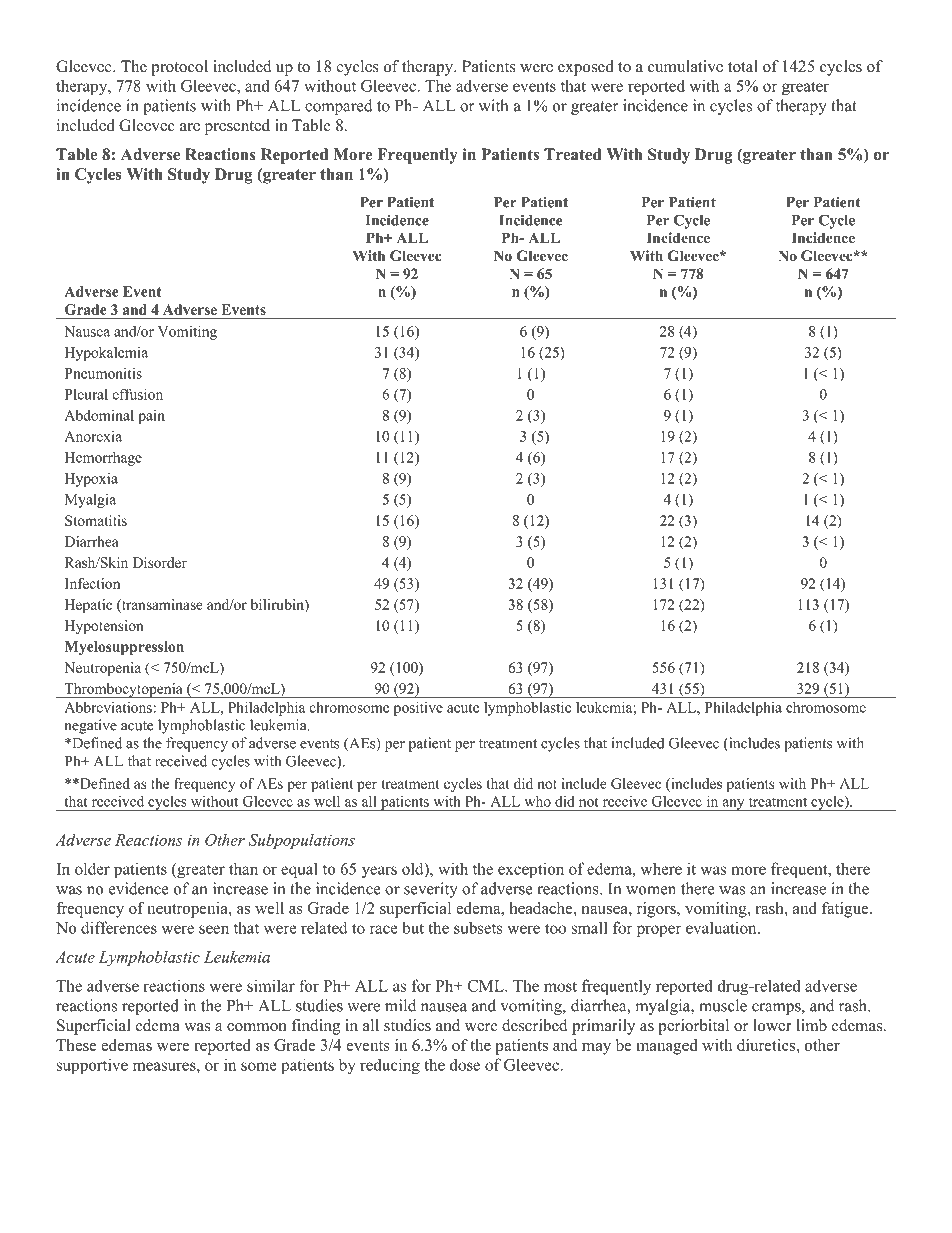 The image size is (952, 1233). What do you see at coordinates (151, 417) in the screenshot?
I see `pain` at bounding box center [151, 417].
